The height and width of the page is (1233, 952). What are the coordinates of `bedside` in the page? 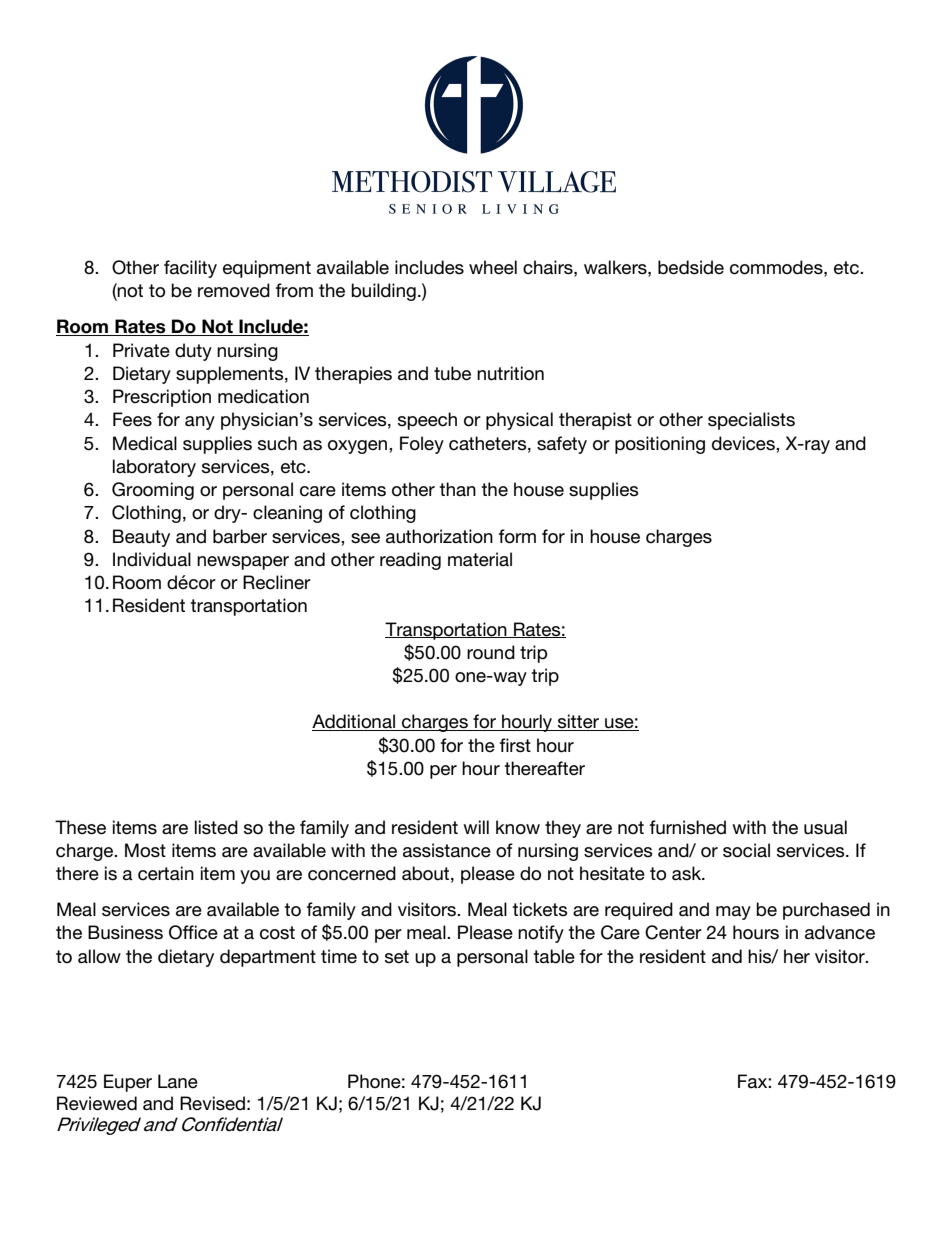 It's located at (691, 267).
